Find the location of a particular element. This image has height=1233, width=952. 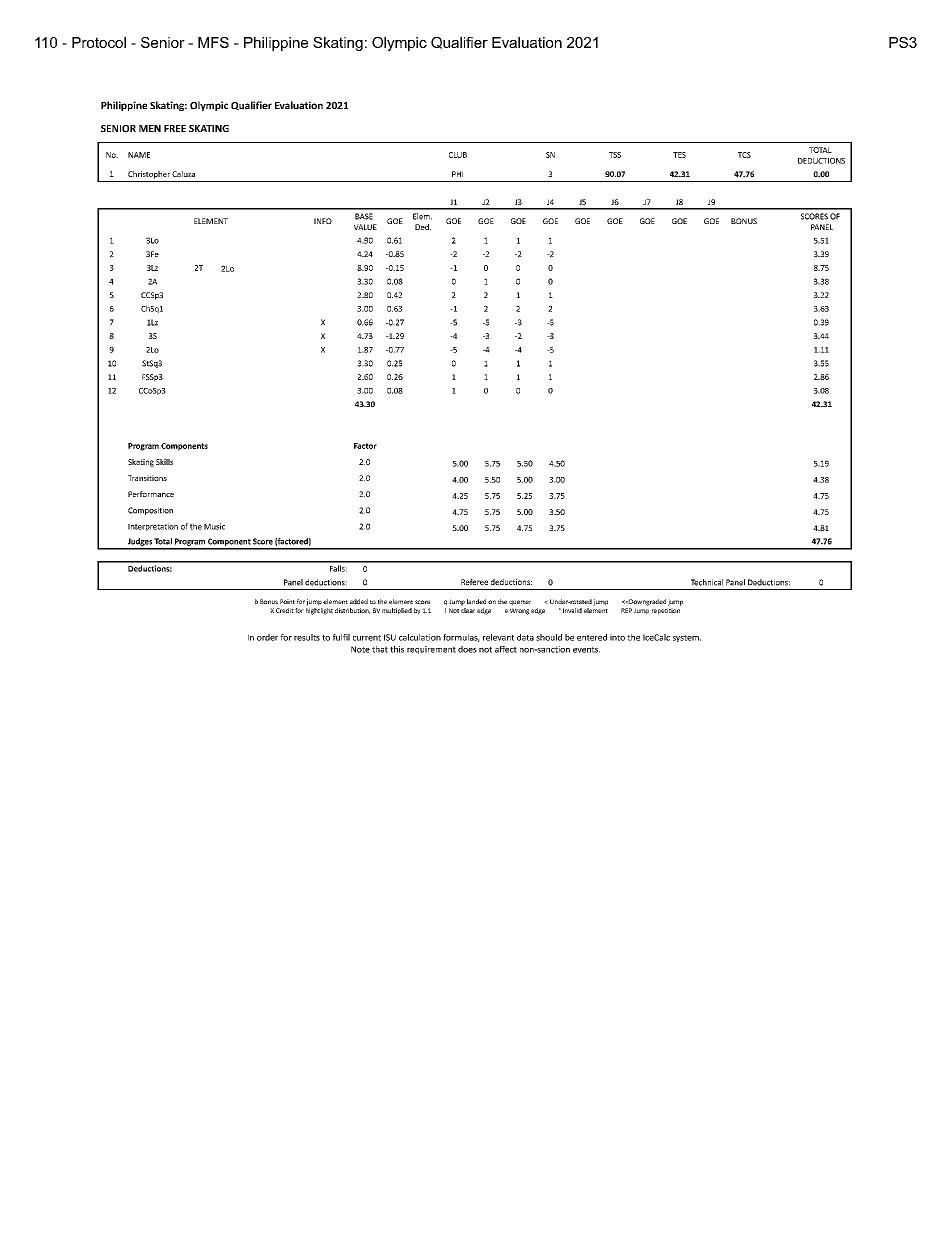

TES is located at coordinates (679, 155).
